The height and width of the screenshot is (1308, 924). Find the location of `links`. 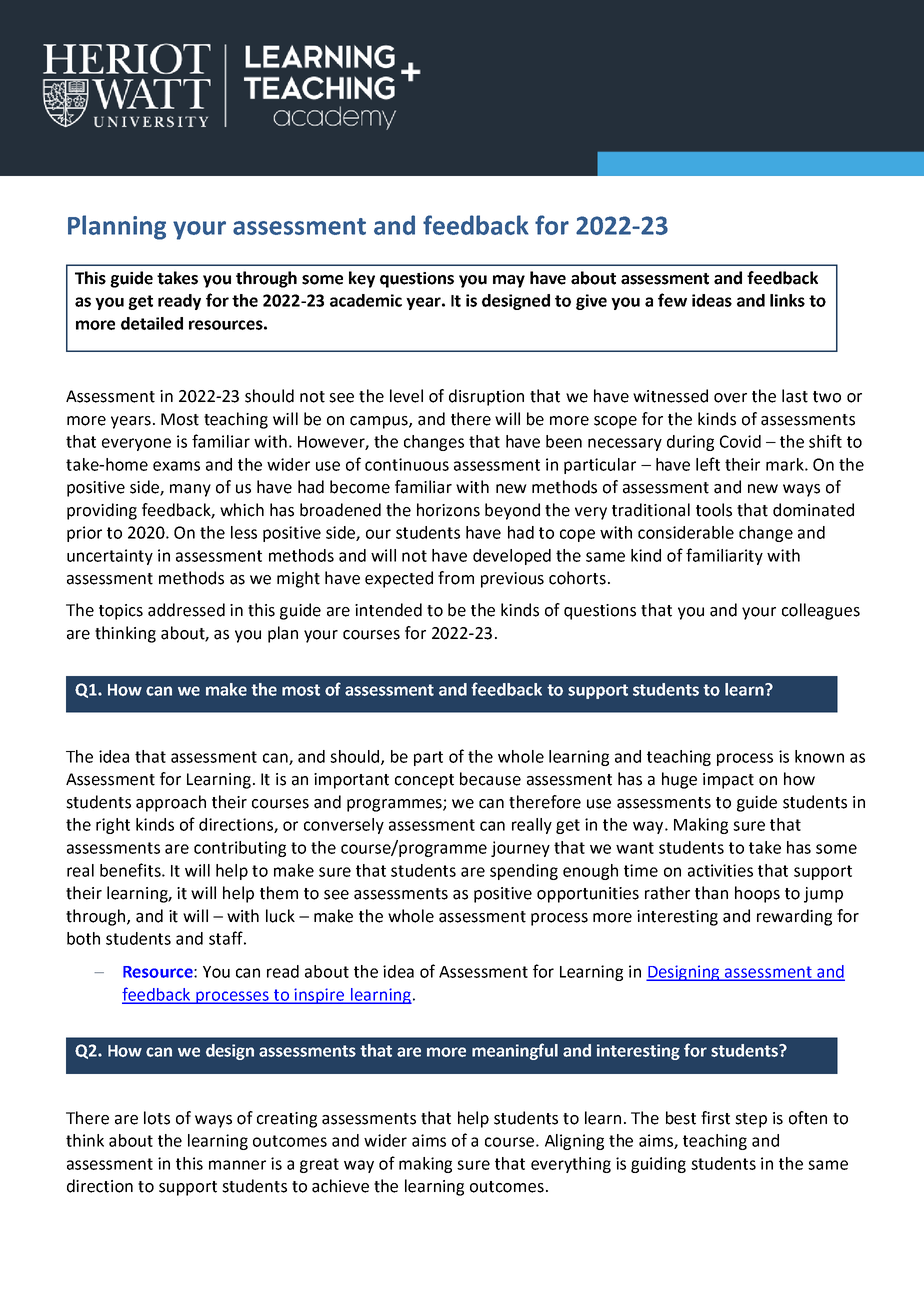

links is located at coordinates (787, 300).
